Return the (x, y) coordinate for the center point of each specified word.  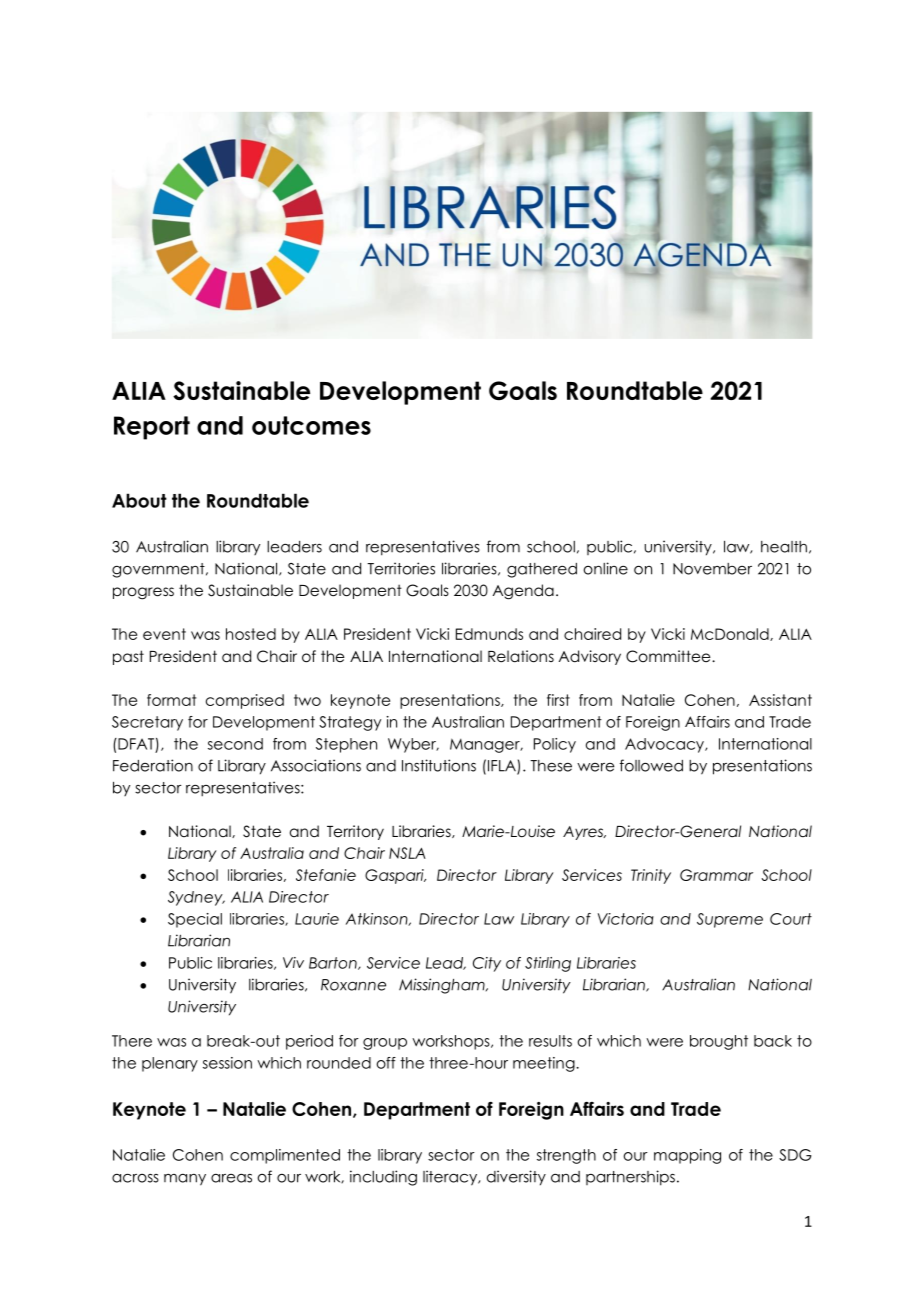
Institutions (439, 765)
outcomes (311, 425)
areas (231, 1178)
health (784, 547)
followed (651, 765)
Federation (153, 765)
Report (152, 428)
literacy (451, 1178)
